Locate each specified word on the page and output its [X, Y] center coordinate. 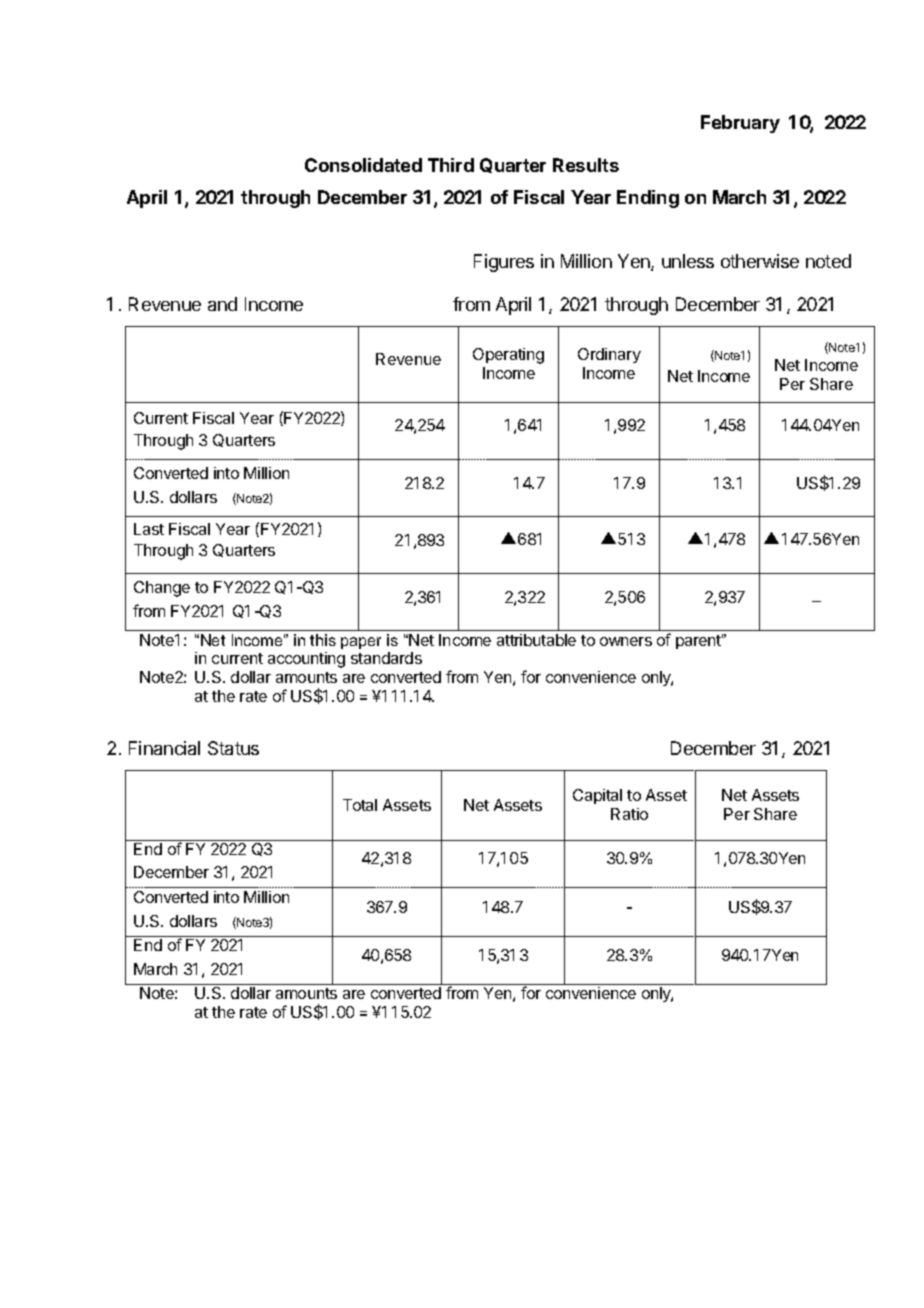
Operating [508, 356]
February [740, 124]
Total [360, 805]
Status [233, 748]
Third [451, 165]
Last [149, 529]
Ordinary [609, 355]
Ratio [629, 814]
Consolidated [363, 165]
